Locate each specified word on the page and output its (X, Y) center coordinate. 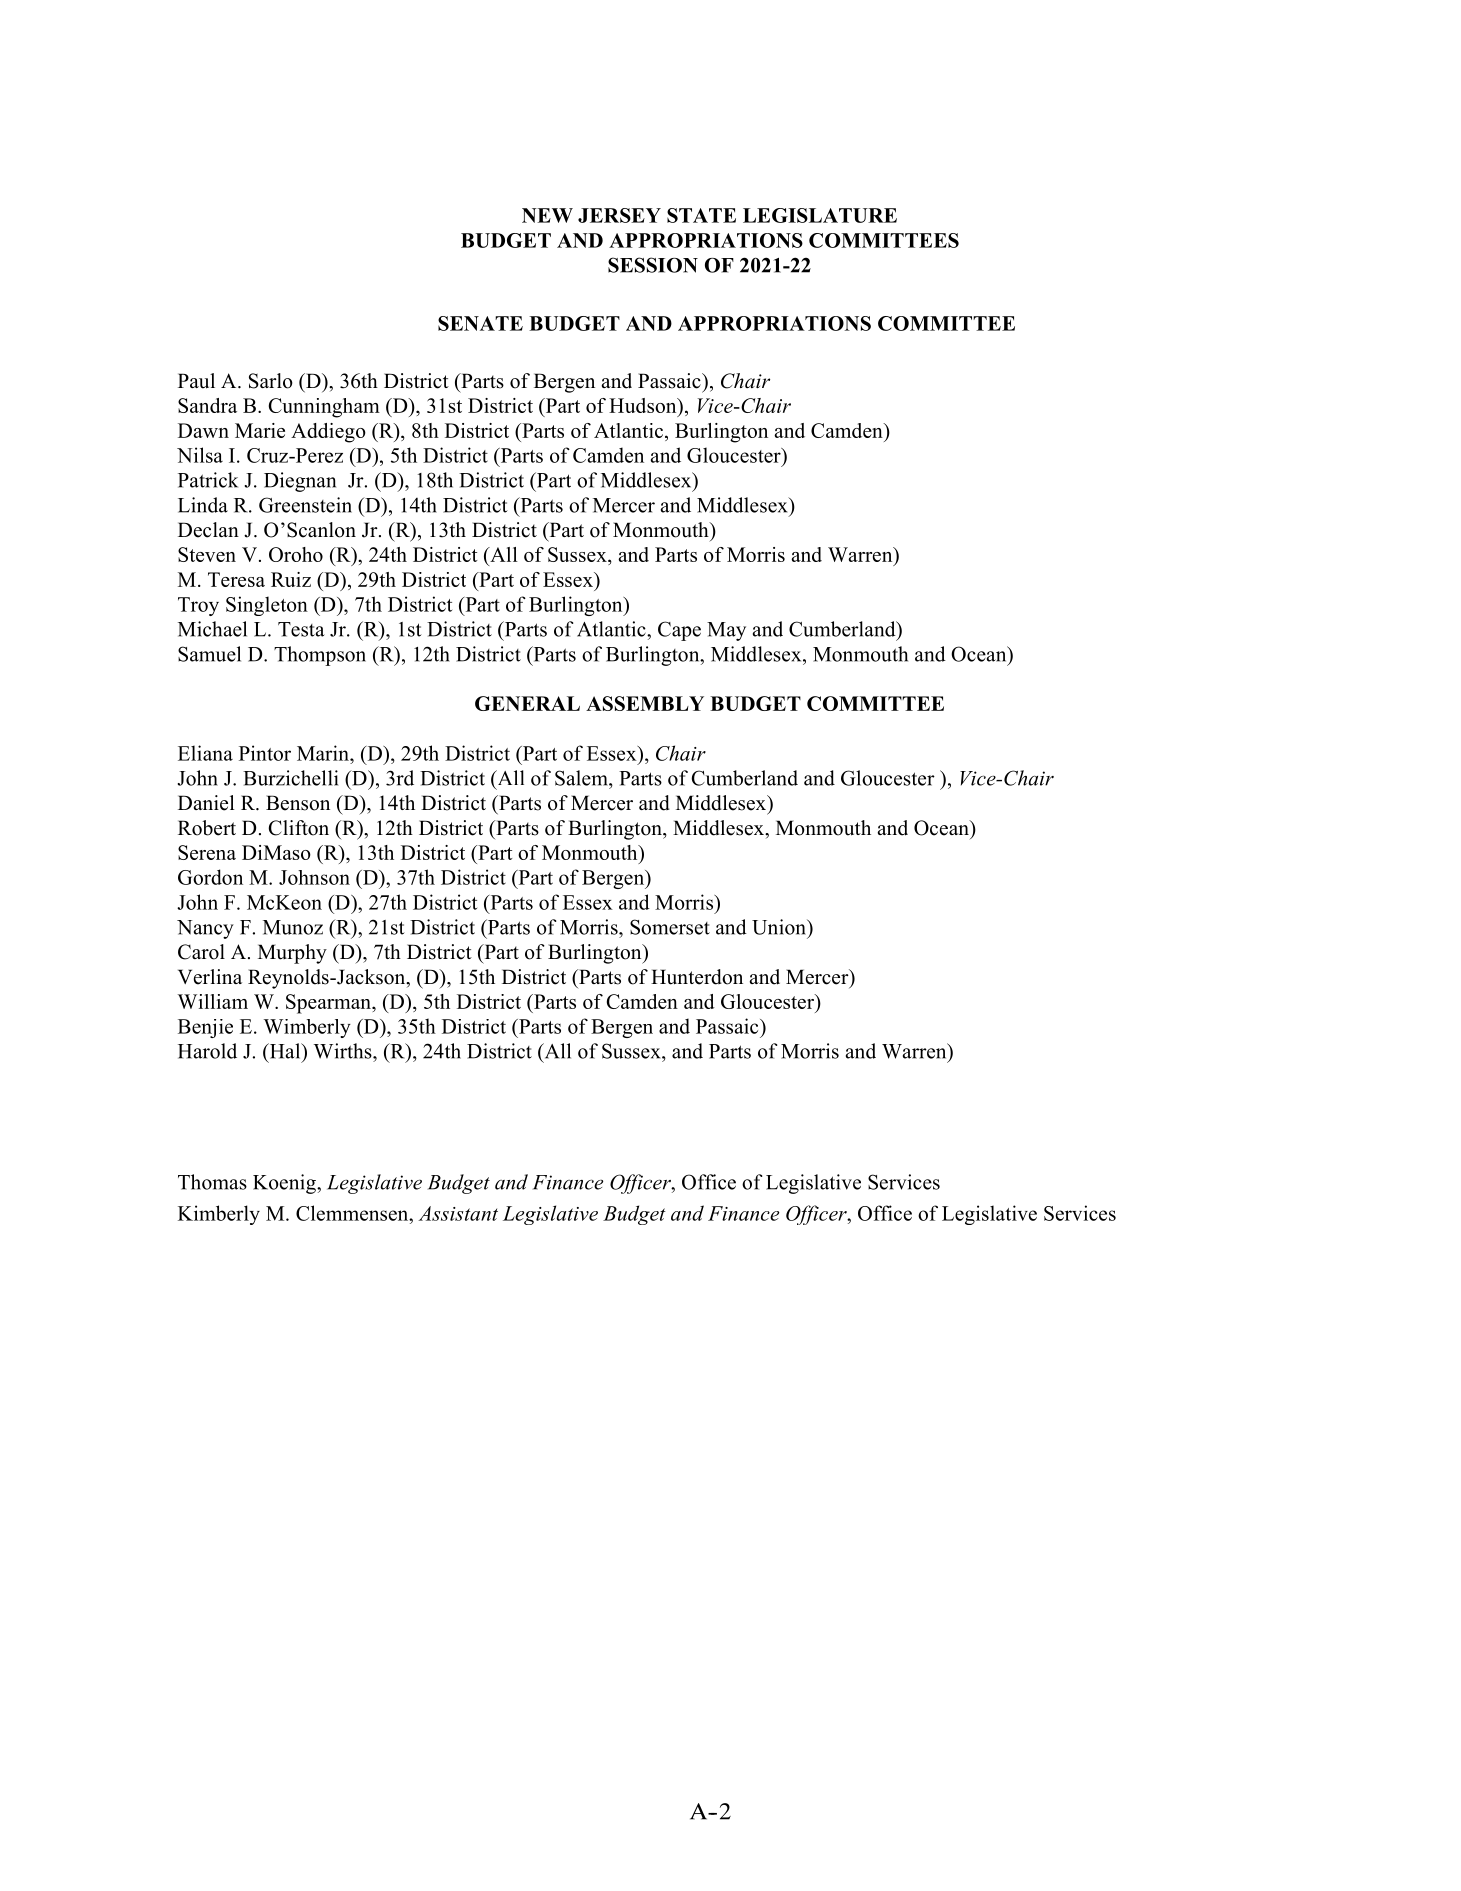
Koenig (285, 1184)
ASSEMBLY (645, 703)
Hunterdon (697, 977)
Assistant (458, 1213)
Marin (324, 753)
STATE (701, 215)
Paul (196, 381)
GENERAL (527, 703)
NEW (547, 215)
